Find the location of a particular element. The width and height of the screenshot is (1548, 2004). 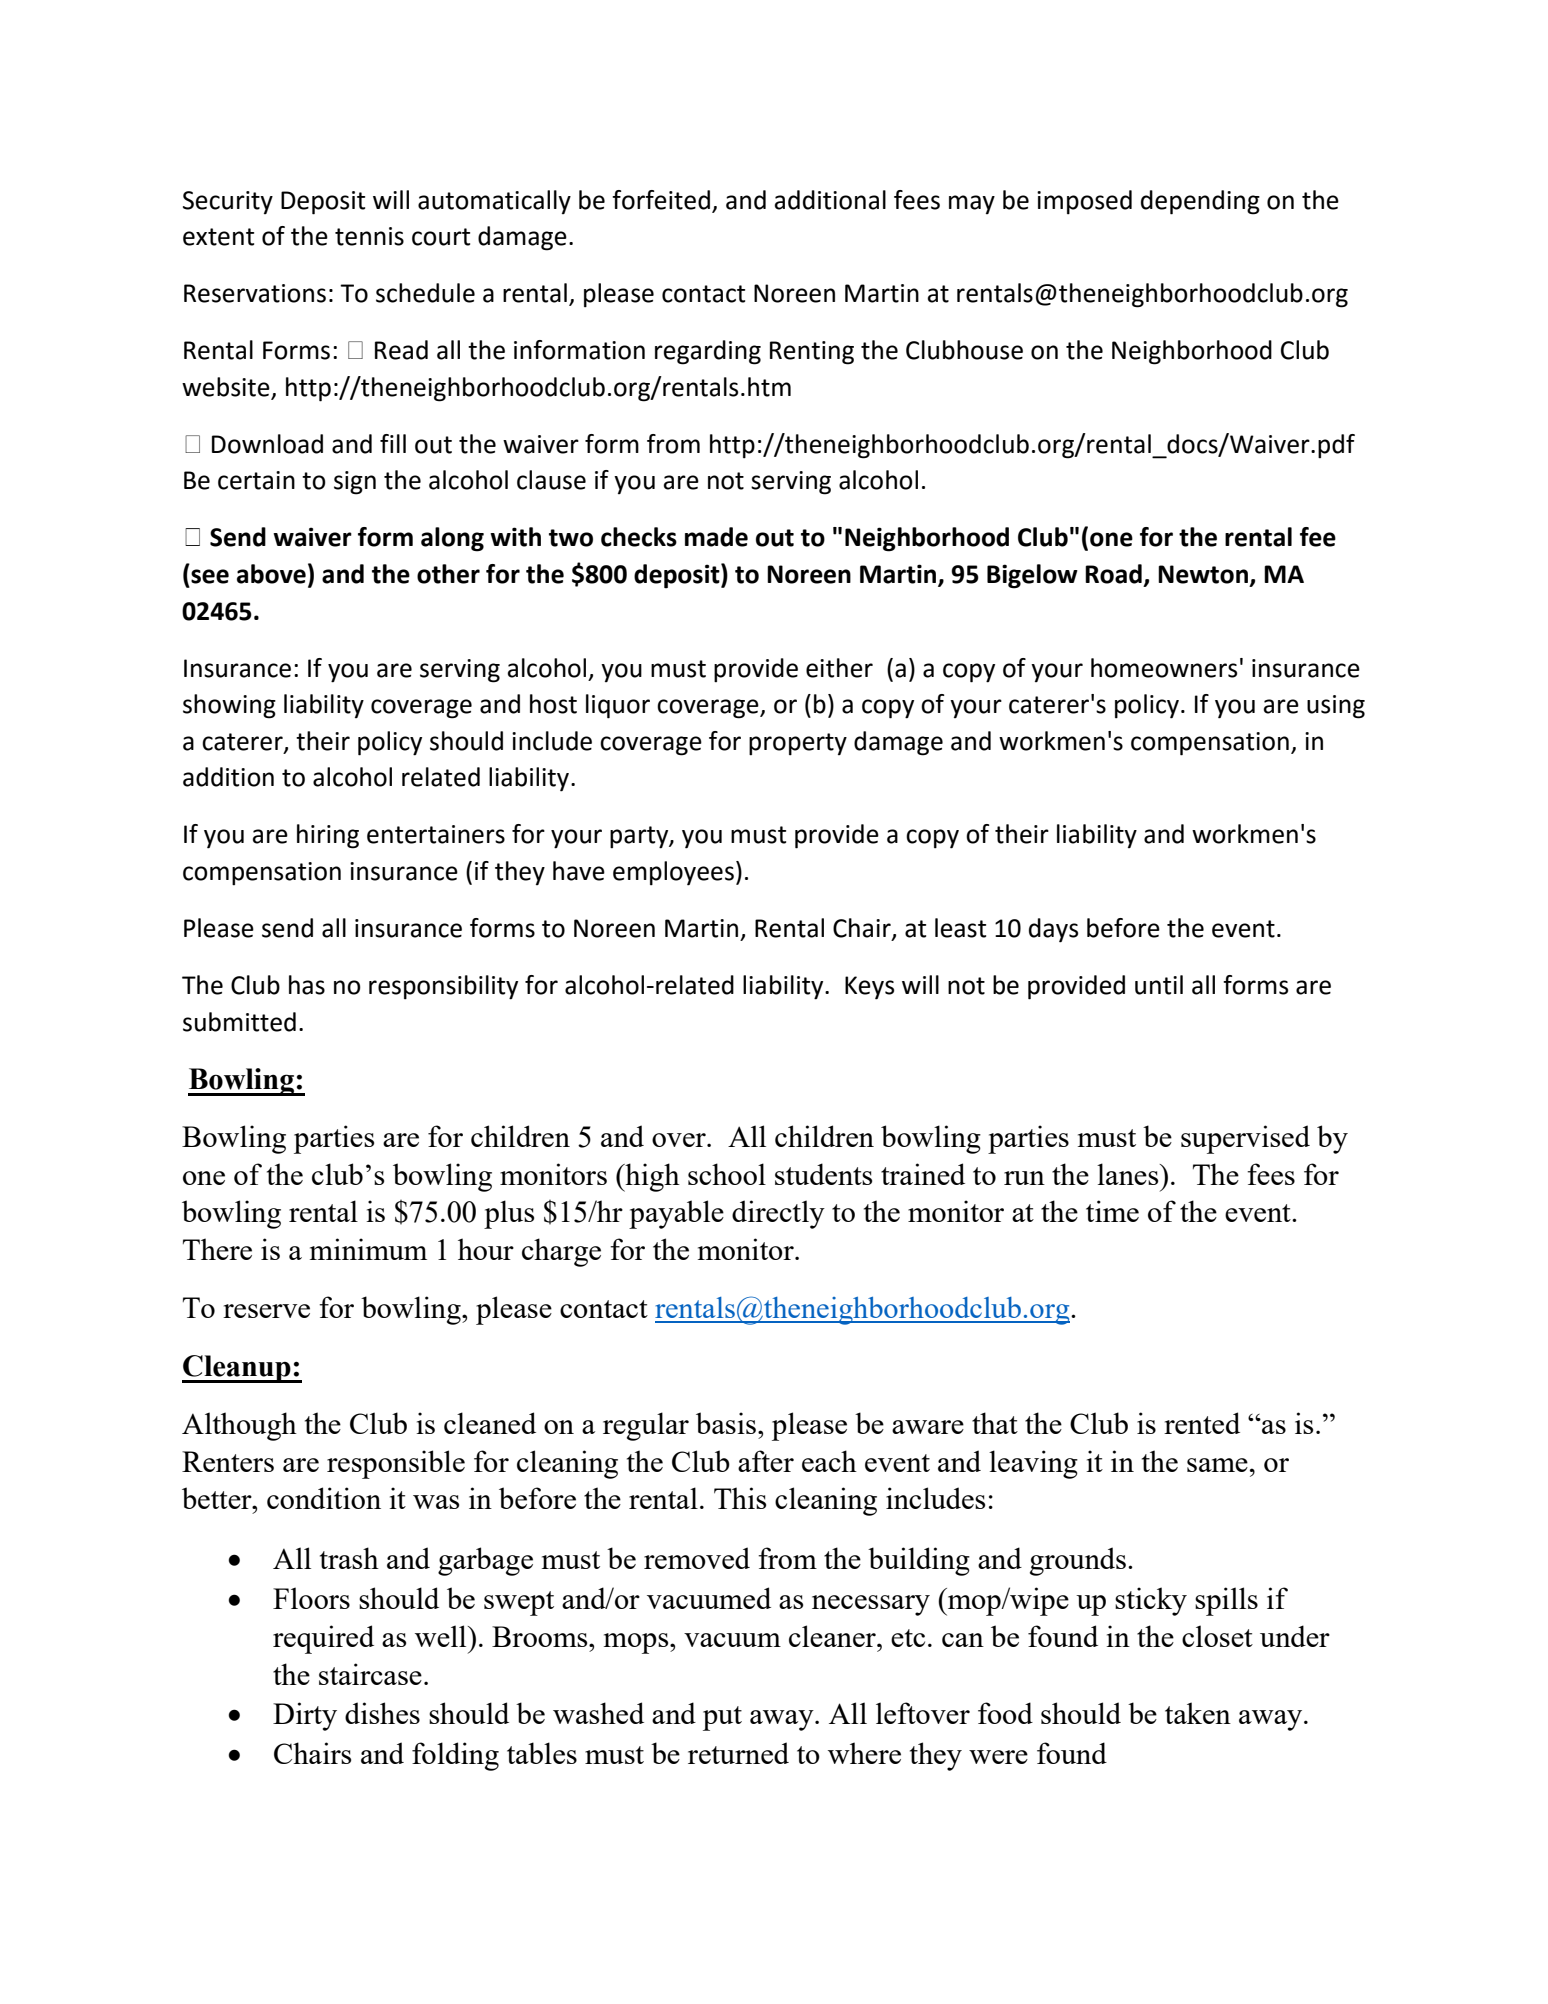

has is located at coordinates (307, 985).
